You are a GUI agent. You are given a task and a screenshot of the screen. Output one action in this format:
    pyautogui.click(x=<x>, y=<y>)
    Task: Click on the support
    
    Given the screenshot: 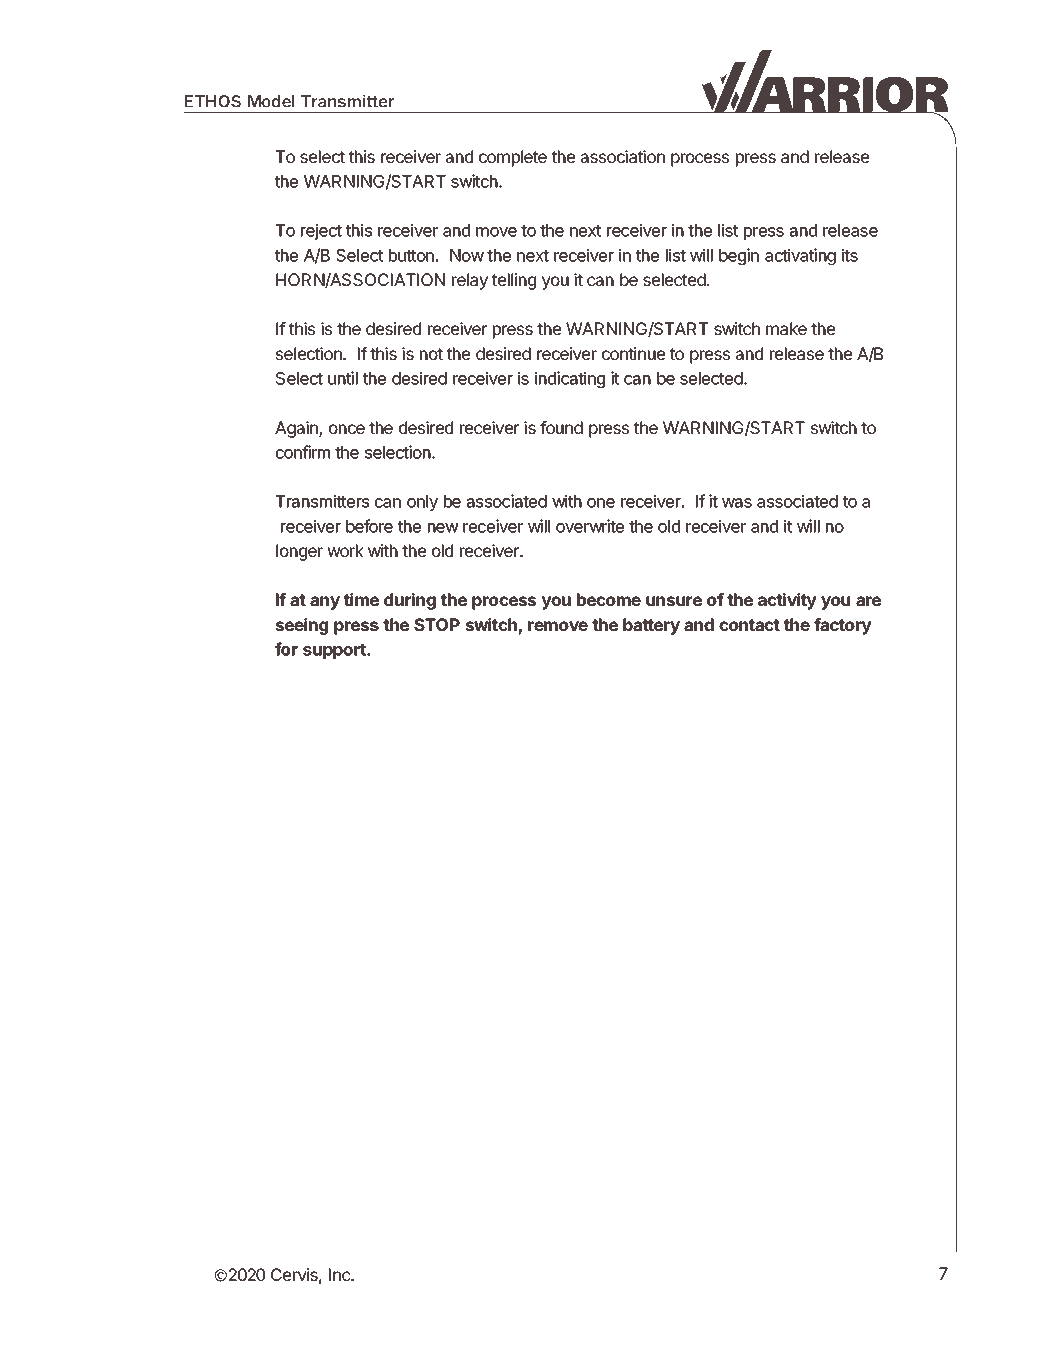 What is the action you would take?
    pyautogui.click(x=335, y=651)
